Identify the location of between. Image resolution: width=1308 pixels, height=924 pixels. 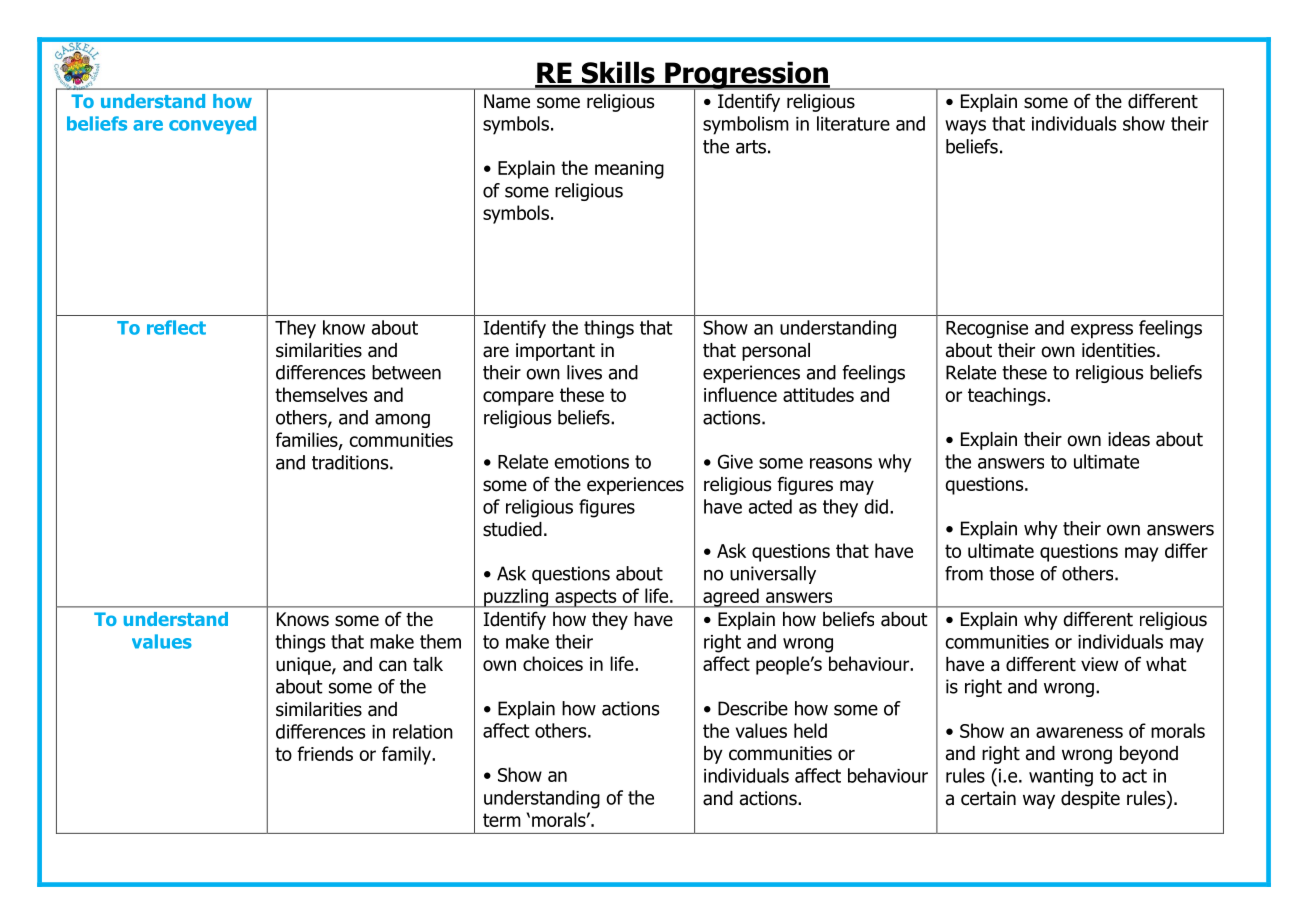
(406, 372).
